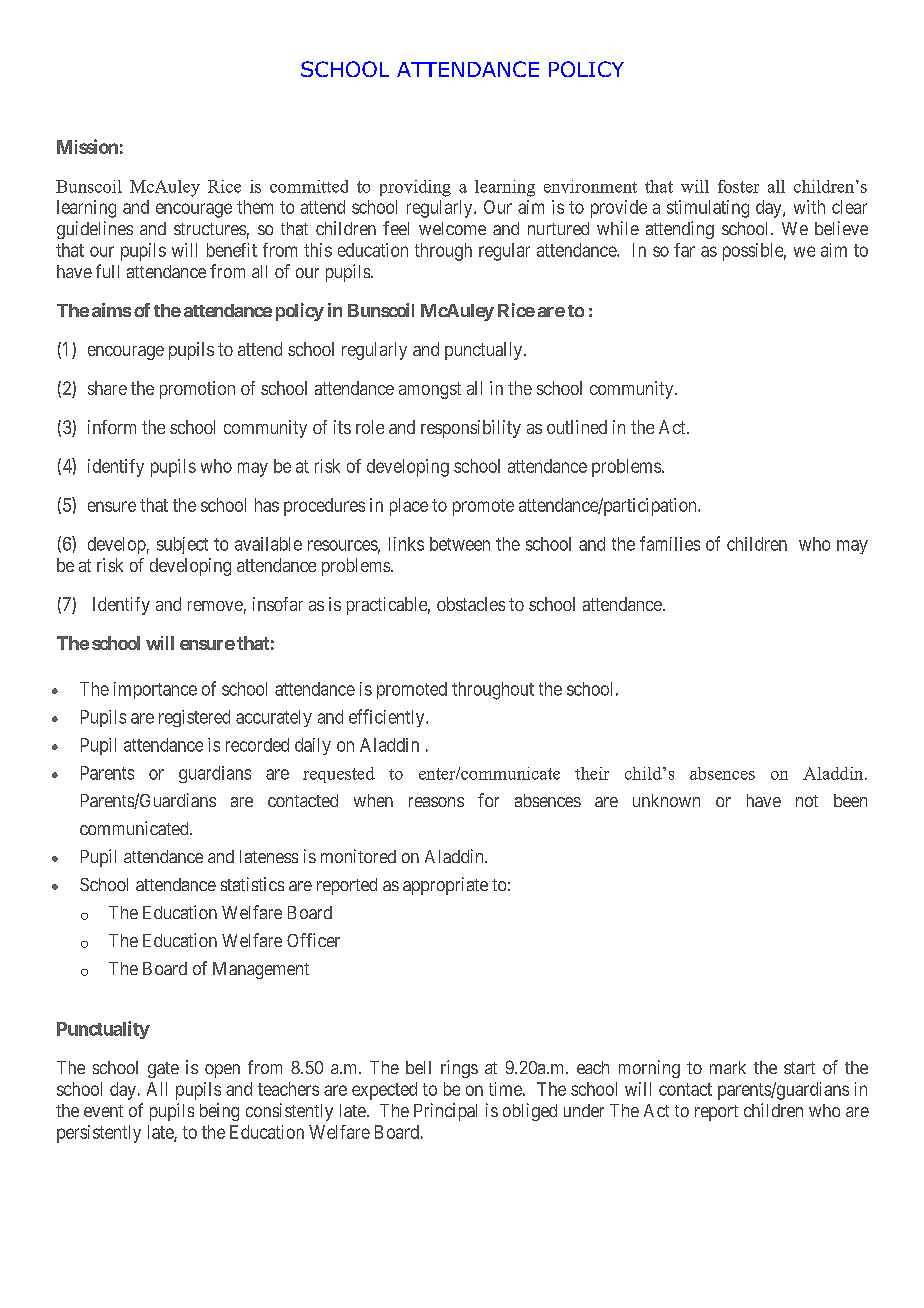 The width and height of the page is (924, 1308). Describe the element at coordinates (807, 801) in the page. I see `not` at that location.
